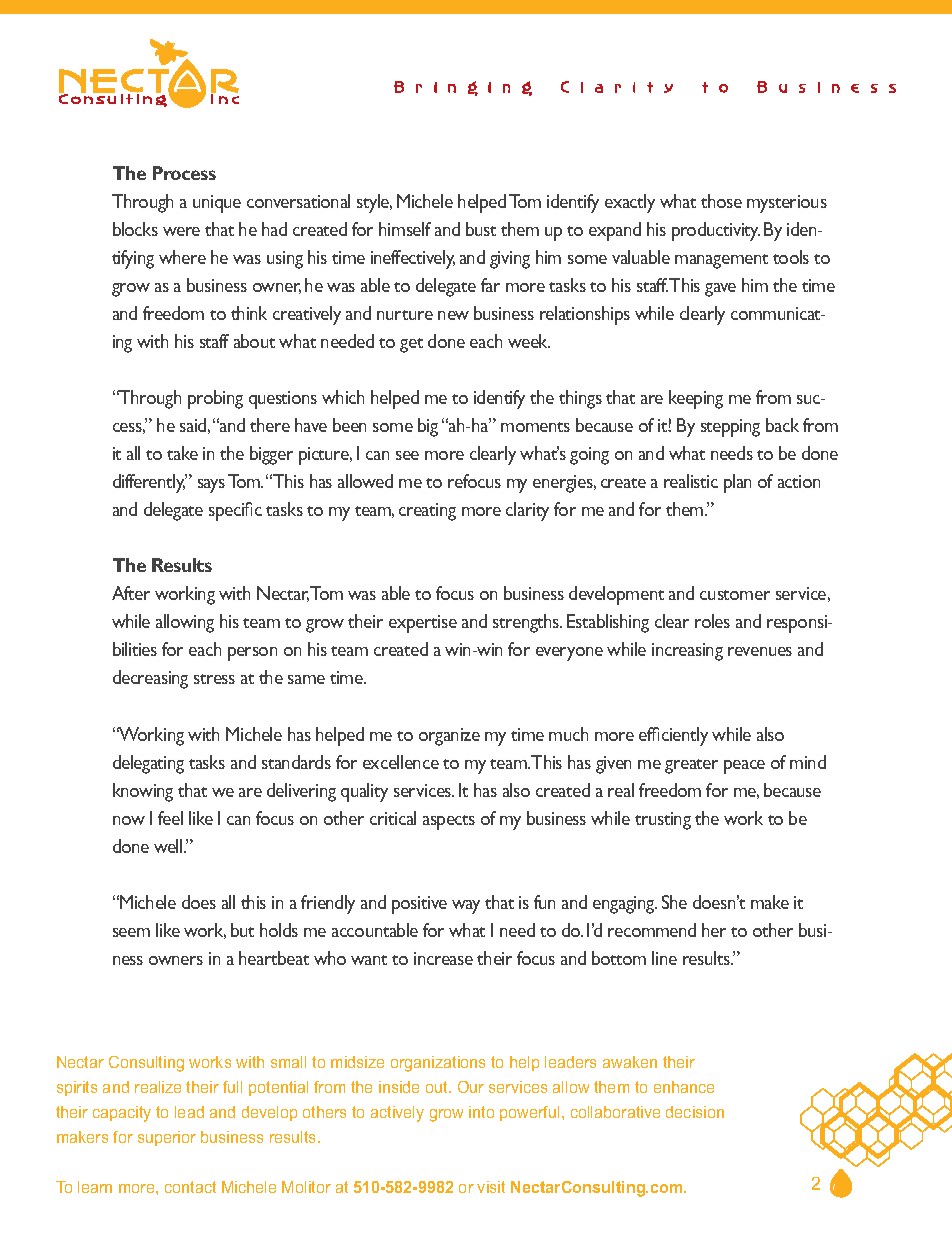 The width and height of the screenshot is (952, 1233). What do you see at coordinates (405, 229) in the screenshot?
I see `himself` at bounding box center [405, 229].
